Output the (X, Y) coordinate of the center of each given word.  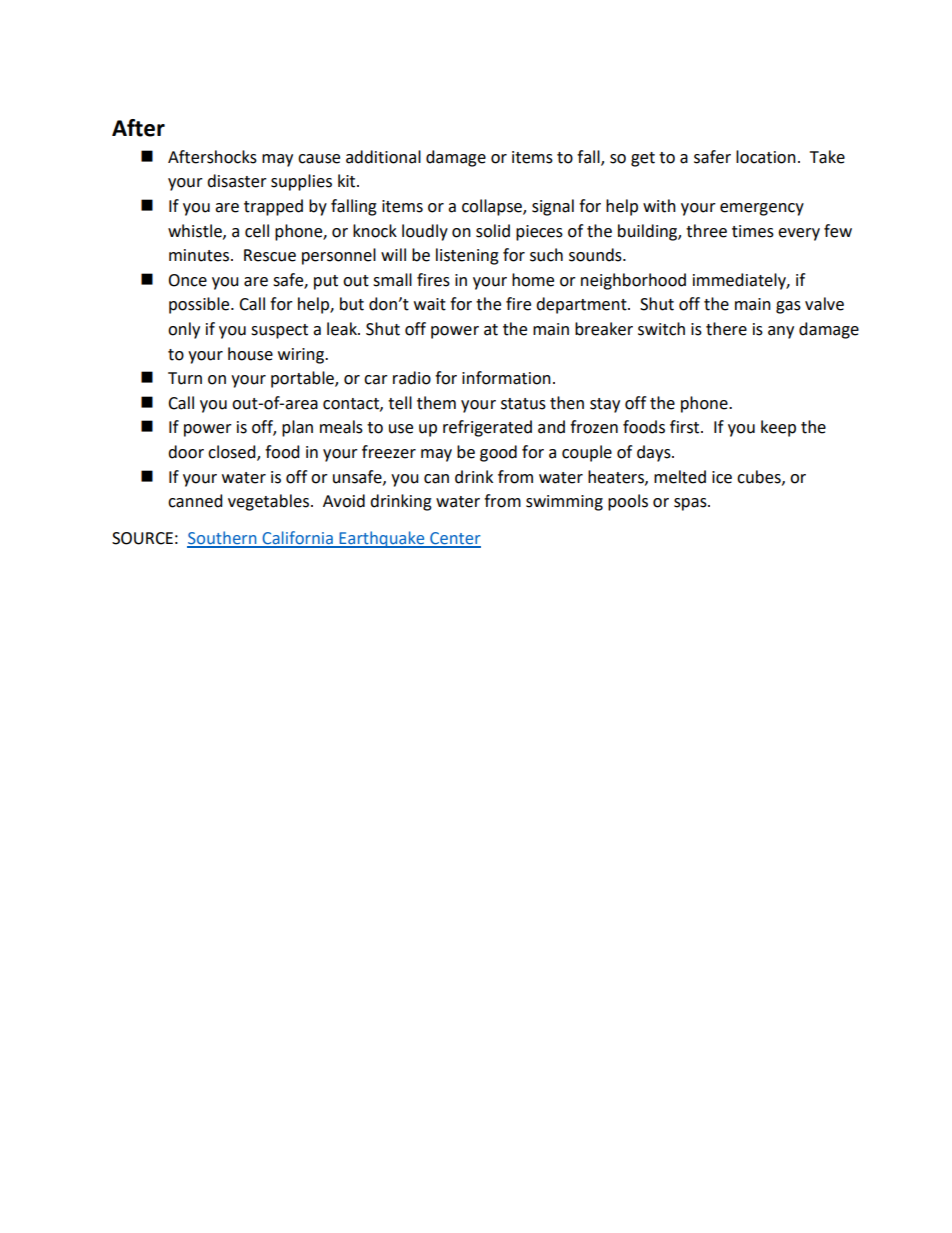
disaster (237, 181)
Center (454, 539)
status (523, 404)
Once (187, 280)
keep (778, 428)
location (766, 157)
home (533, 280)
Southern (223, 539)
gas (788, 307)
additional (383, 157)
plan (297, 428)
